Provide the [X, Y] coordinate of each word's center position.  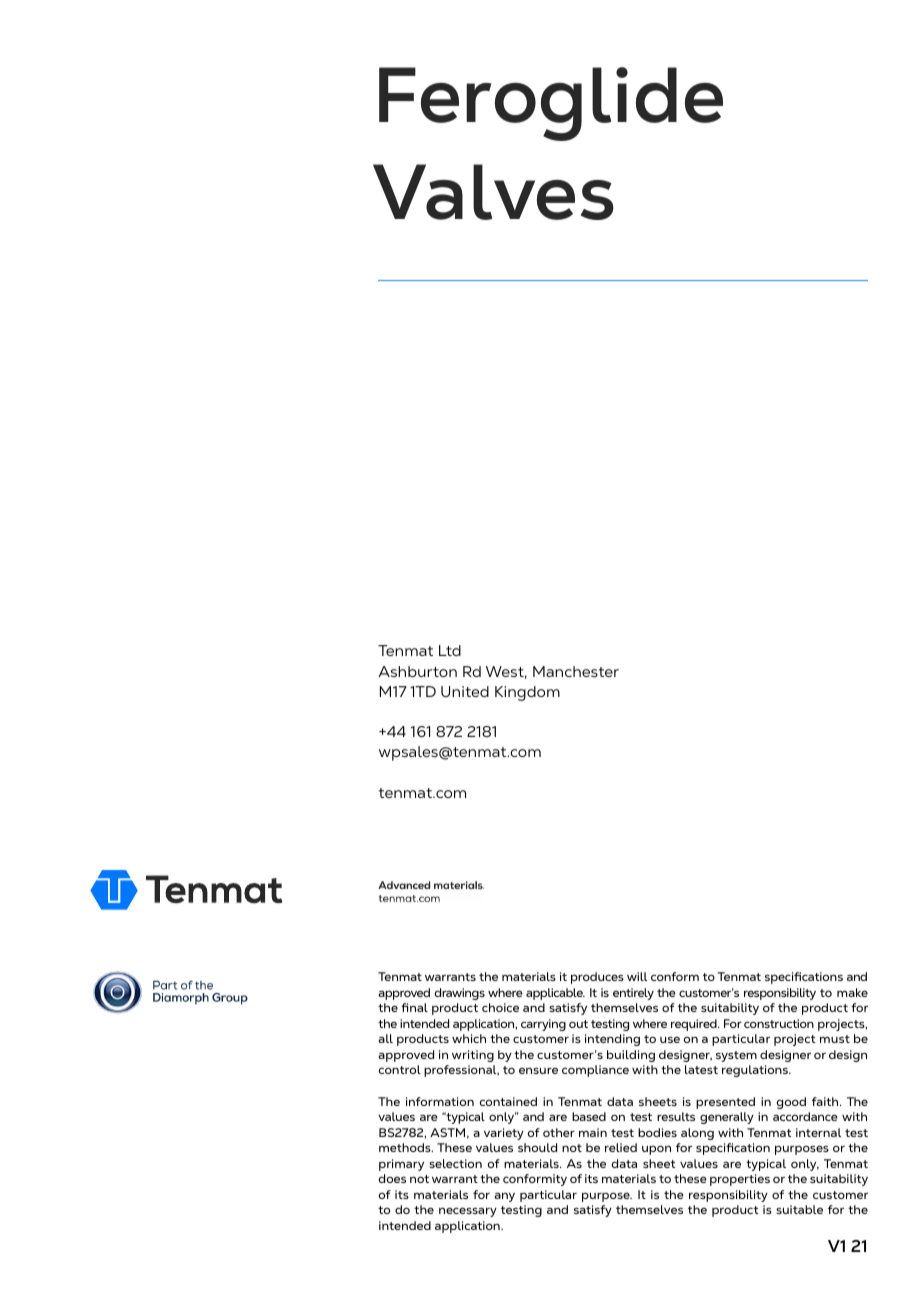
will [637, 976]
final [414, 1007]
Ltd [450, 650]
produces [597, 978]
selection [455, 1163]
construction [779, 1023]
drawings [460, 994]
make [852, 992]
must [835, 1039]
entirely [633, 994]
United [465, 691]
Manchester [576, 671]
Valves [493, 192]
